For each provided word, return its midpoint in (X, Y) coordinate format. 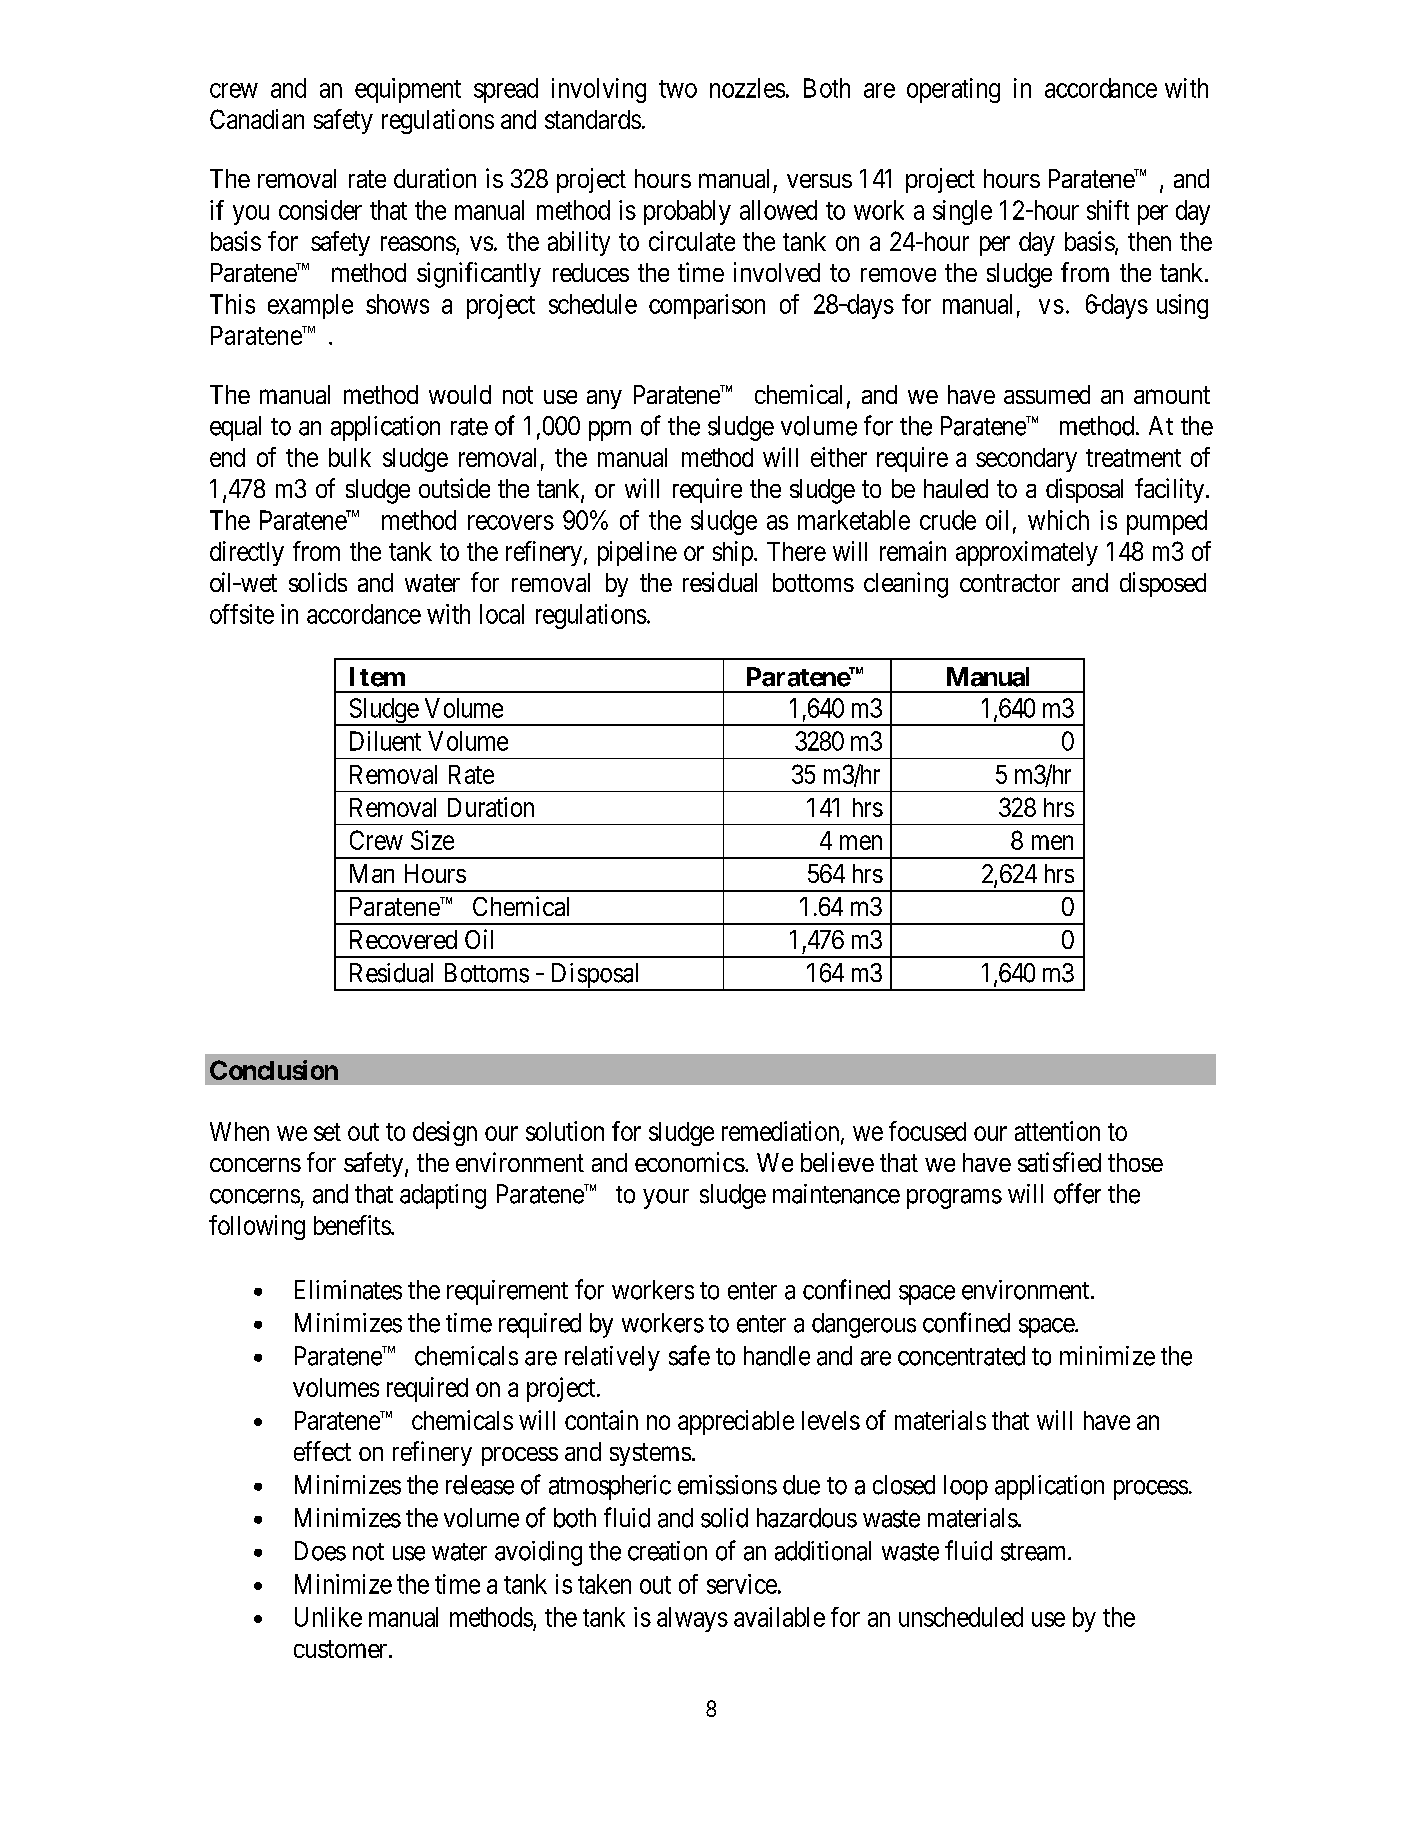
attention (1057, 1131)
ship (734, 553)
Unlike (328, 1617)
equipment (408, 90)
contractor (1010, 583)
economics (690, 1162)
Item (377, 677)
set (327, 1132)
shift (1108, 210)
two (678, 89)
